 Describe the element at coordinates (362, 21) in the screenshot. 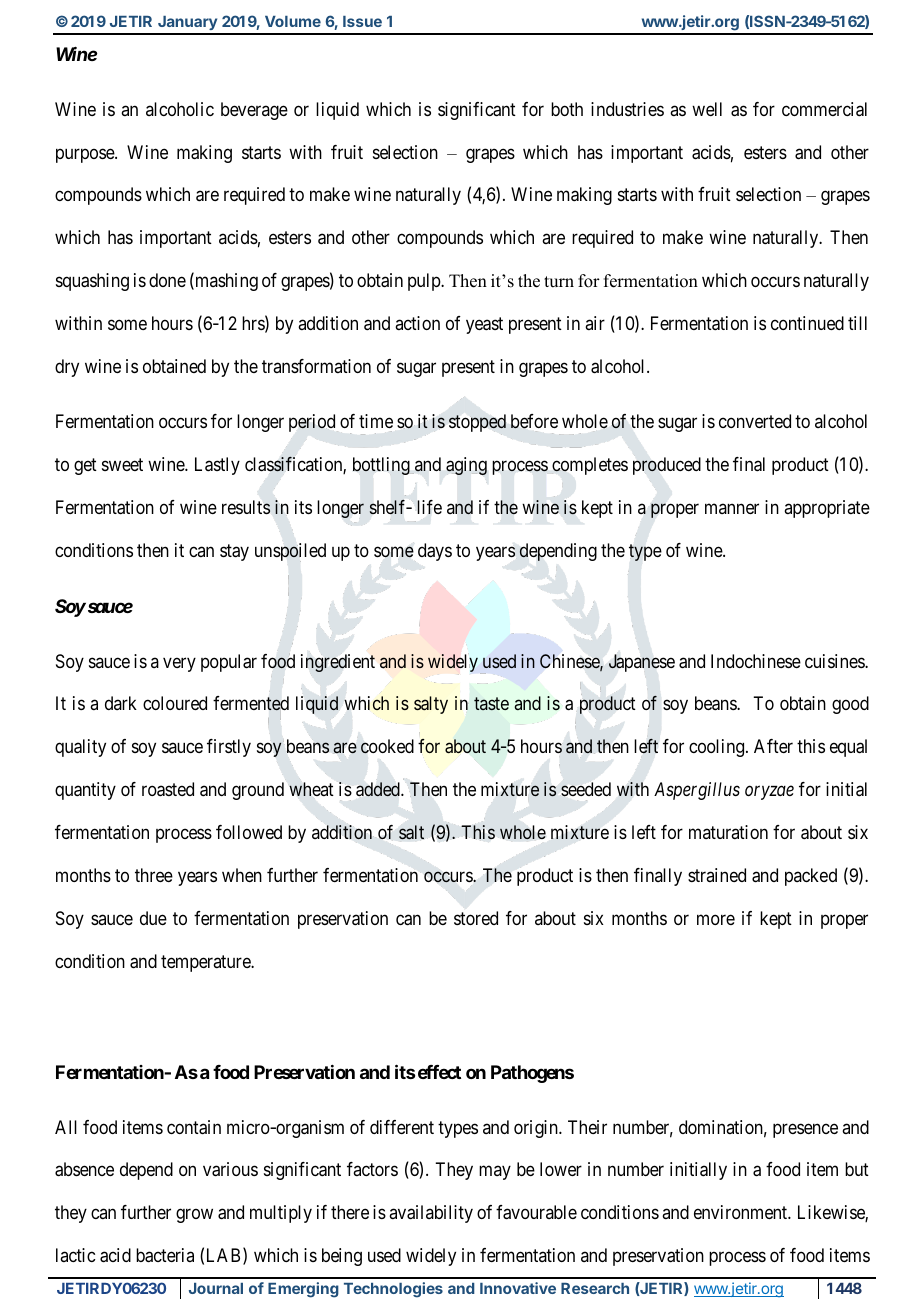

I see `Issue` at that location.
